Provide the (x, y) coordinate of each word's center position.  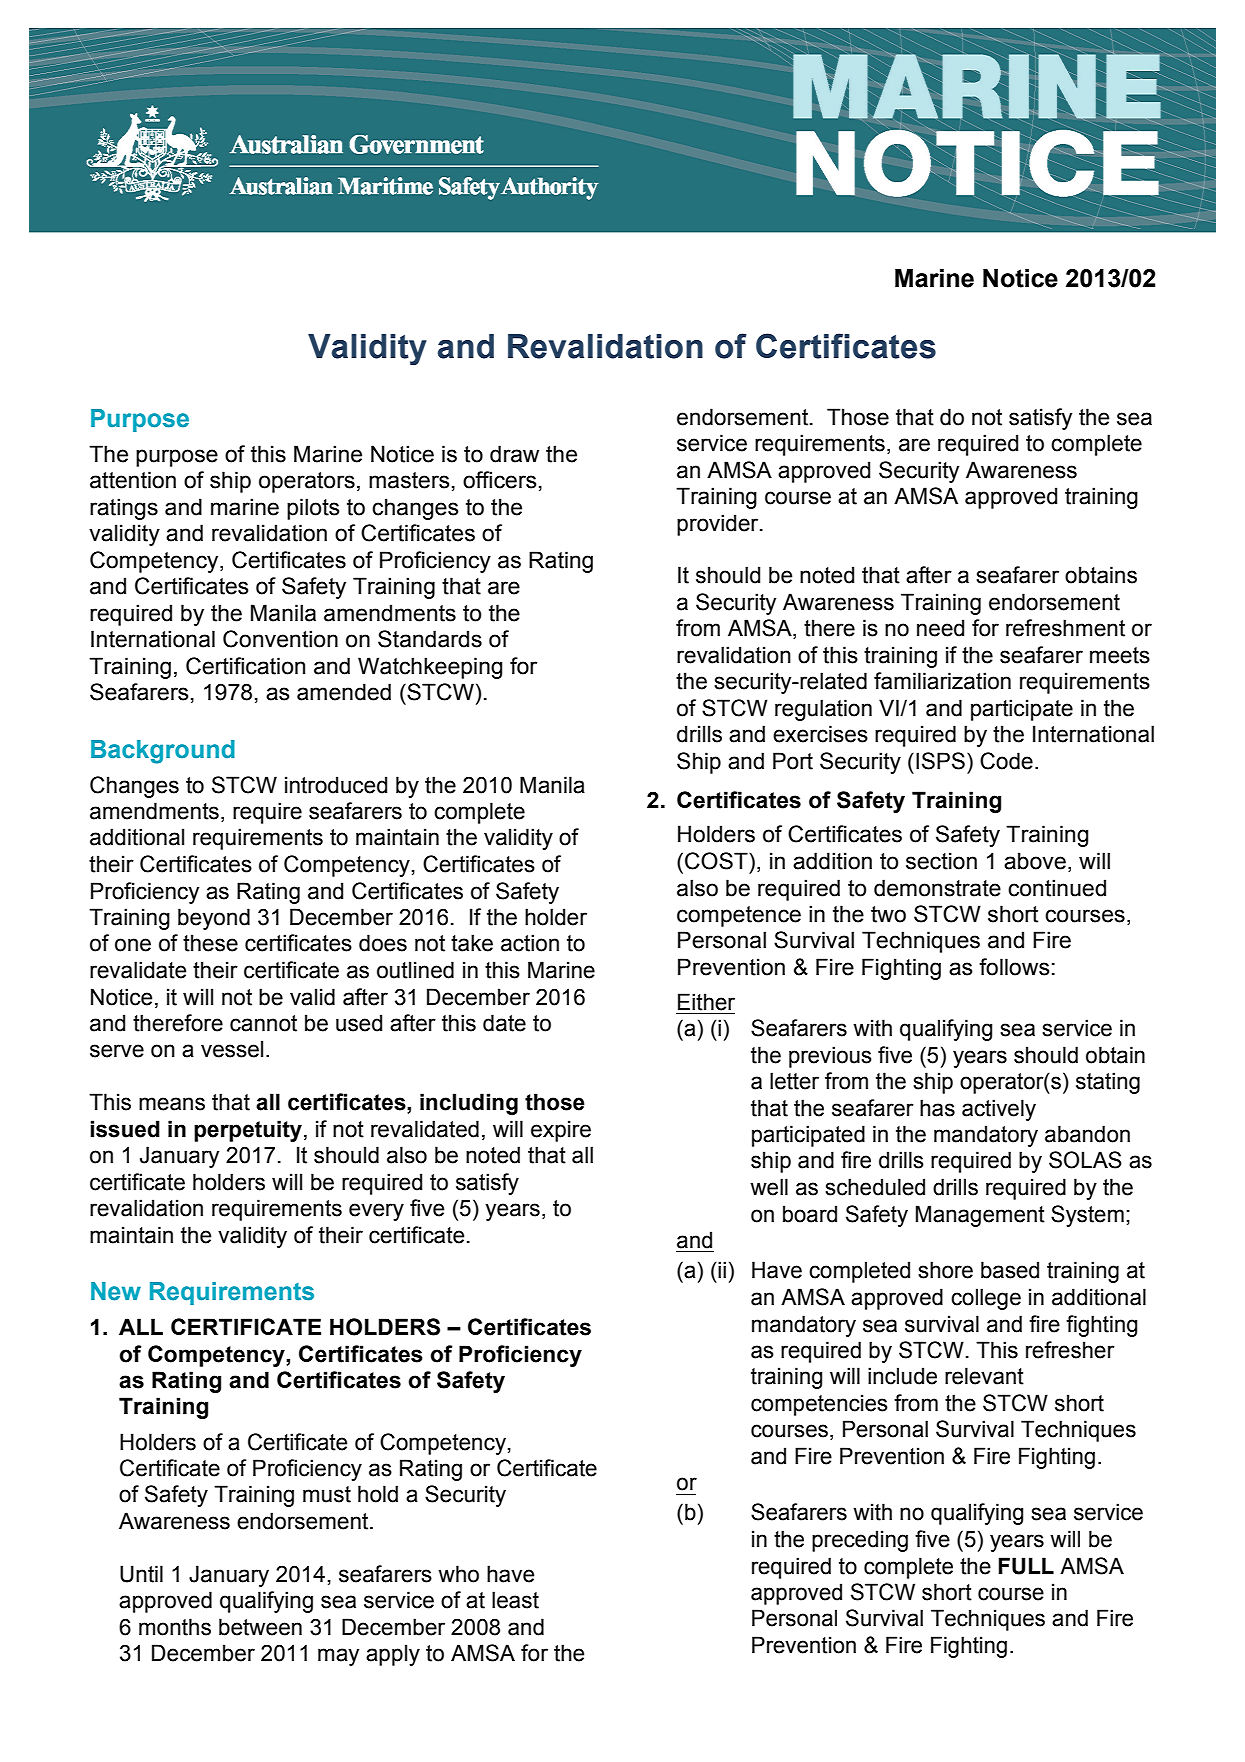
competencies (819, 1405)
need (940, 628)
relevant (984, 1376)
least (515, 1600)
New (116, 1291)
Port (793, 761)
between (260, 1627)
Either (706, 1002)
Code (1006, 761)
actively (999, 1110)
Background (163, 752)
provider (719, 525)
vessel (232, 1049)
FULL (1026, 1566)
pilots (313, 509)
